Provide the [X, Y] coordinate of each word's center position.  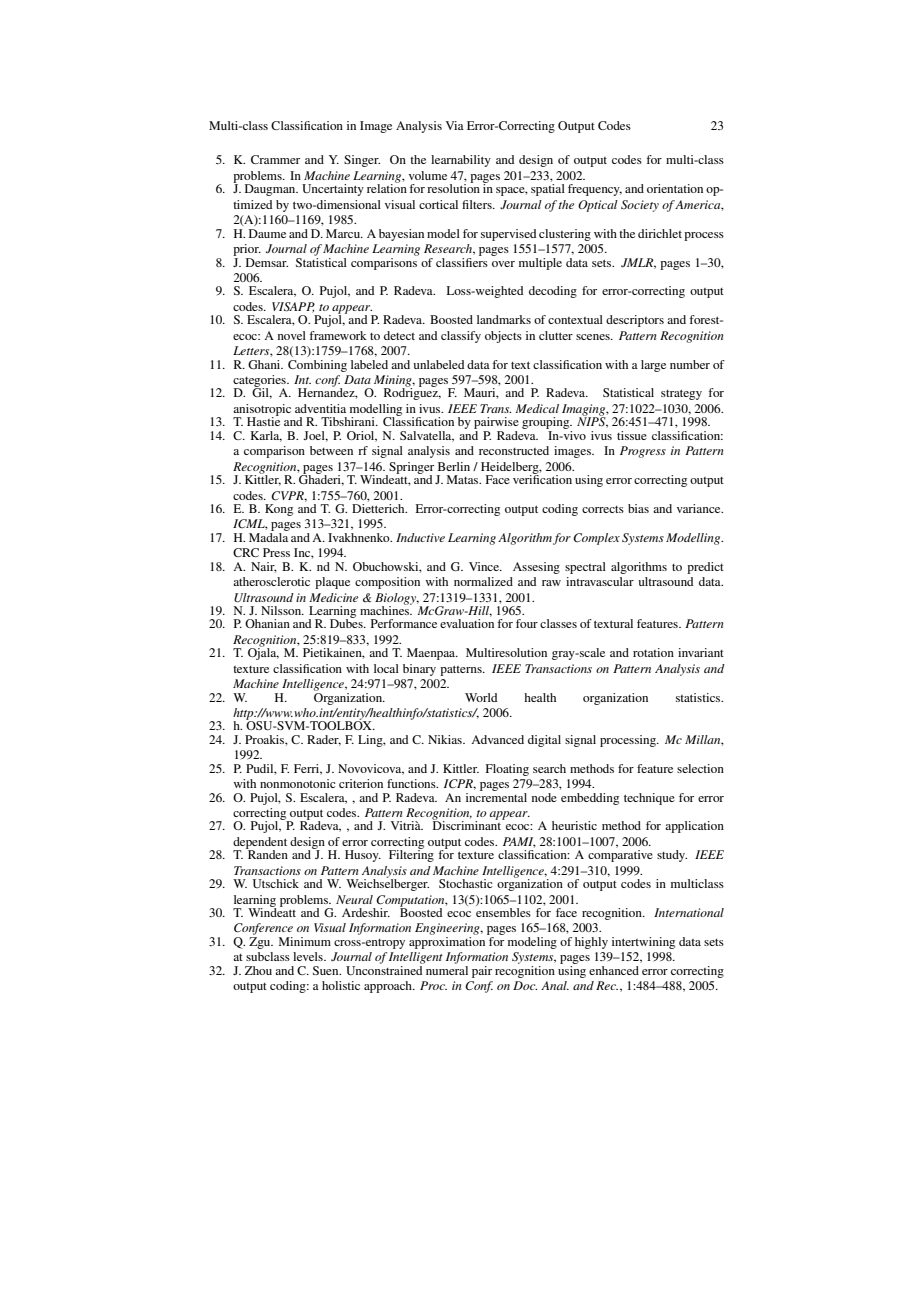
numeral [447, 969]
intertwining [643, 943]
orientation [675, 188]
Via [455, 125]
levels [309, 956]
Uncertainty [333, 190]
